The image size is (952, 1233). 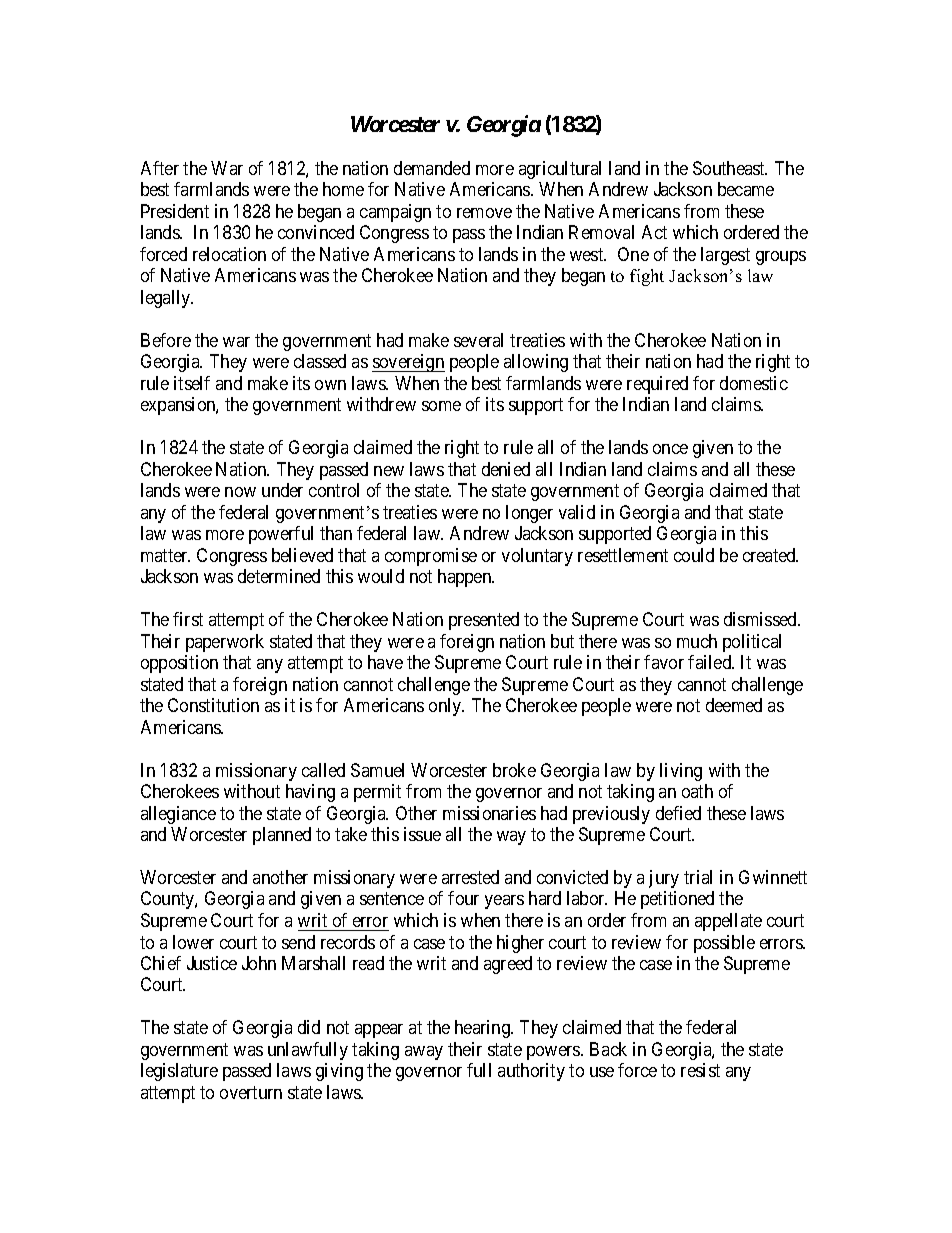 I want to click on much, so click(x=697, y=641).
